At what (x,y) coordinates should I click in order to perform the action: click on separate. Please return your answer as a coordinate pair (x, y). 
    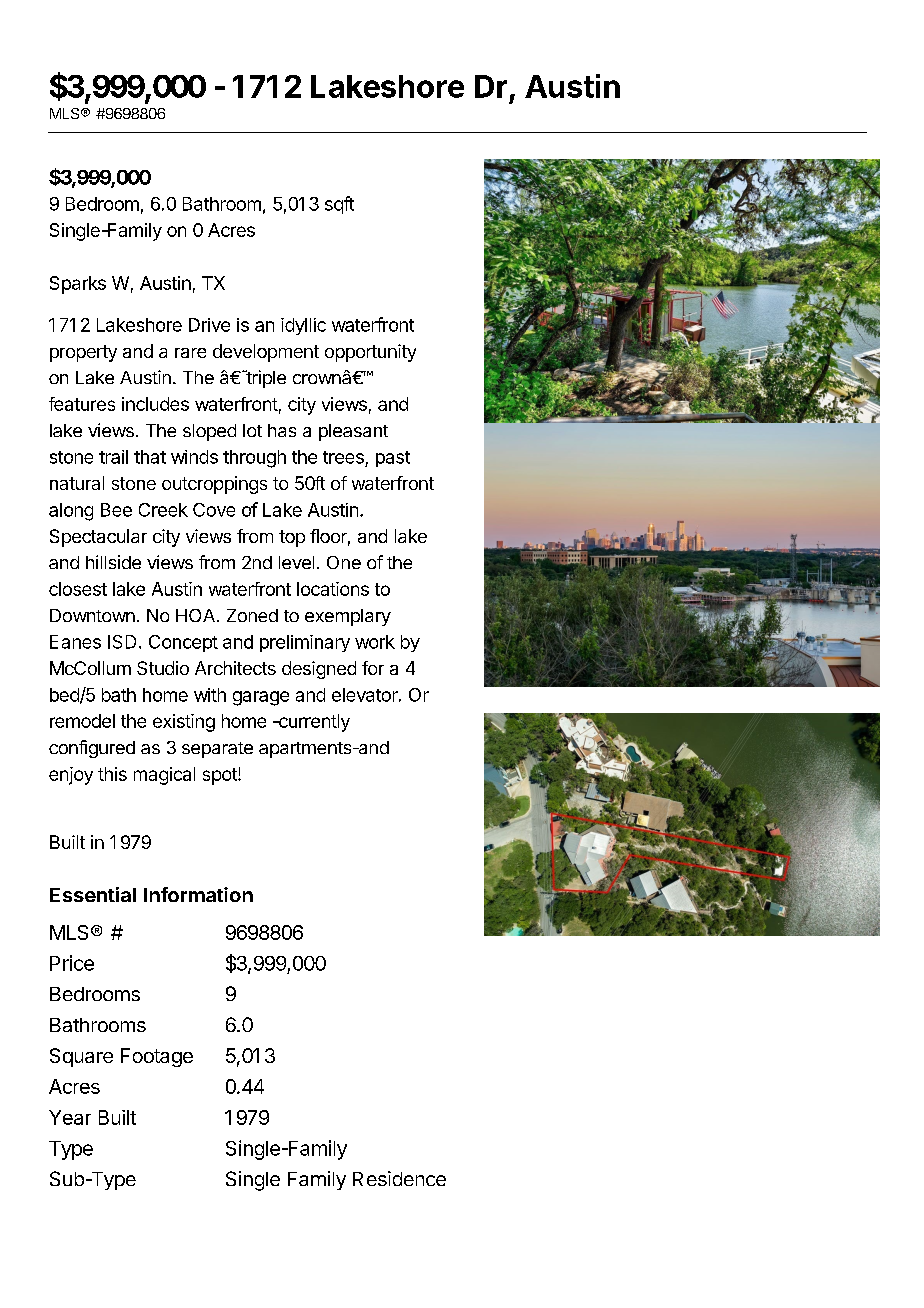
    Looking at the image, I should click on (217, 750).
